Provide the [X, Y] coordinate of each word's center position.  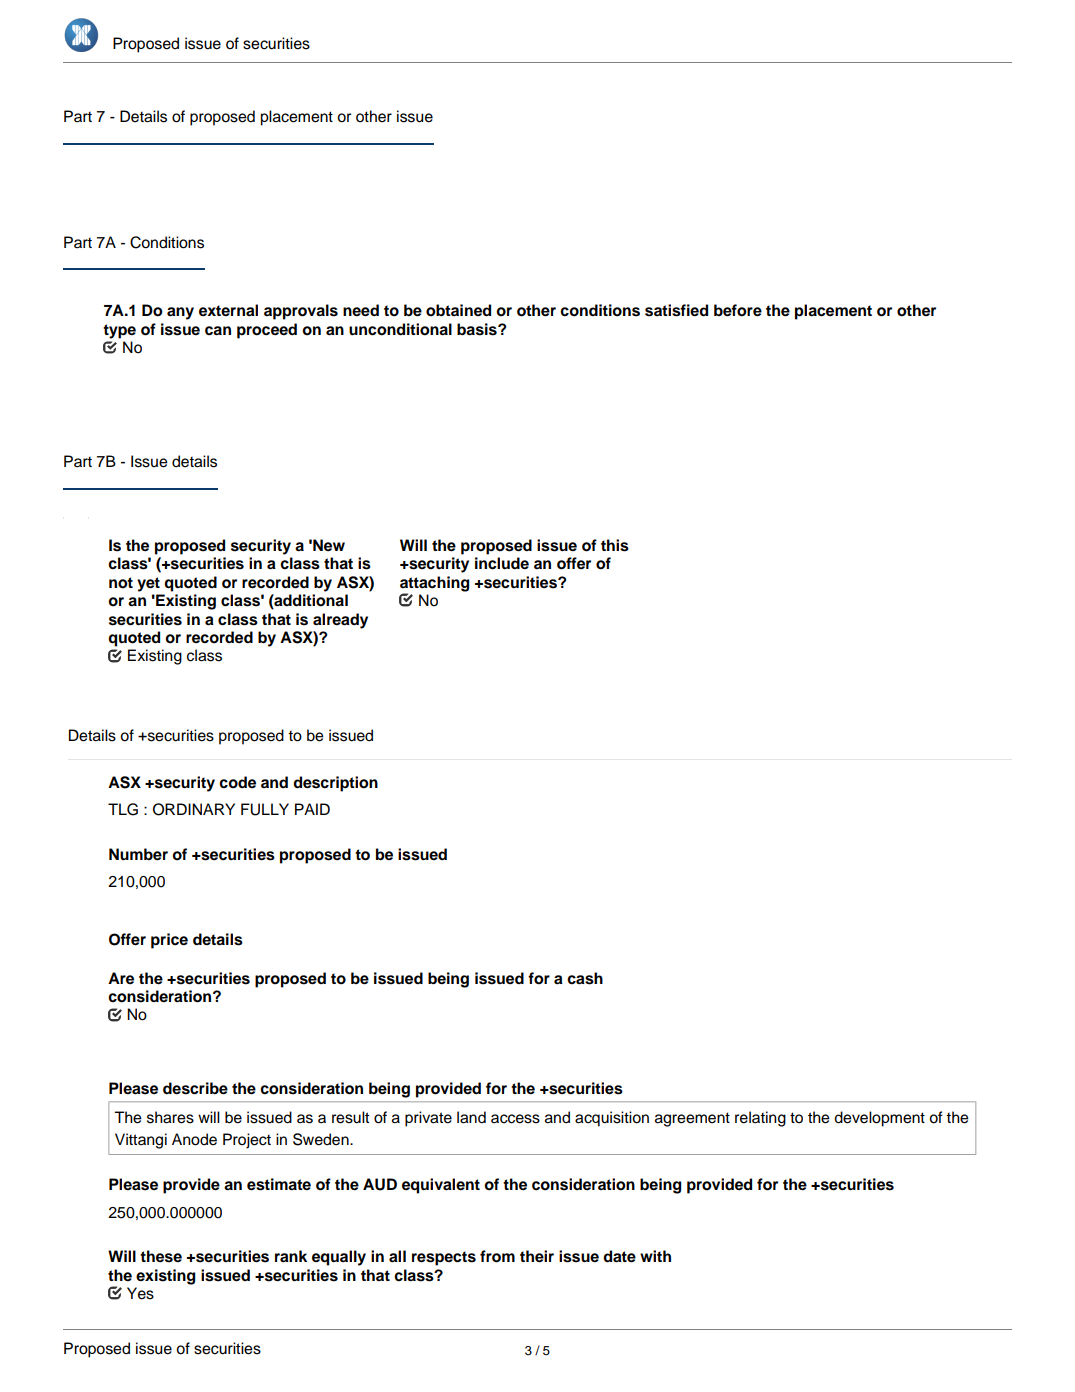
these [161, 1256]
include [502, 563]
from [497, 1256]
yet [148, 584]
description [335, 784]
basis [478, 329]
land [471, 1117]
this [615, 545]
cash [585, 978]
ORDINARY [194, 809]
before [738, 310]
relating [760, 1119]
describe [195, 1088]
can [218, 331]
